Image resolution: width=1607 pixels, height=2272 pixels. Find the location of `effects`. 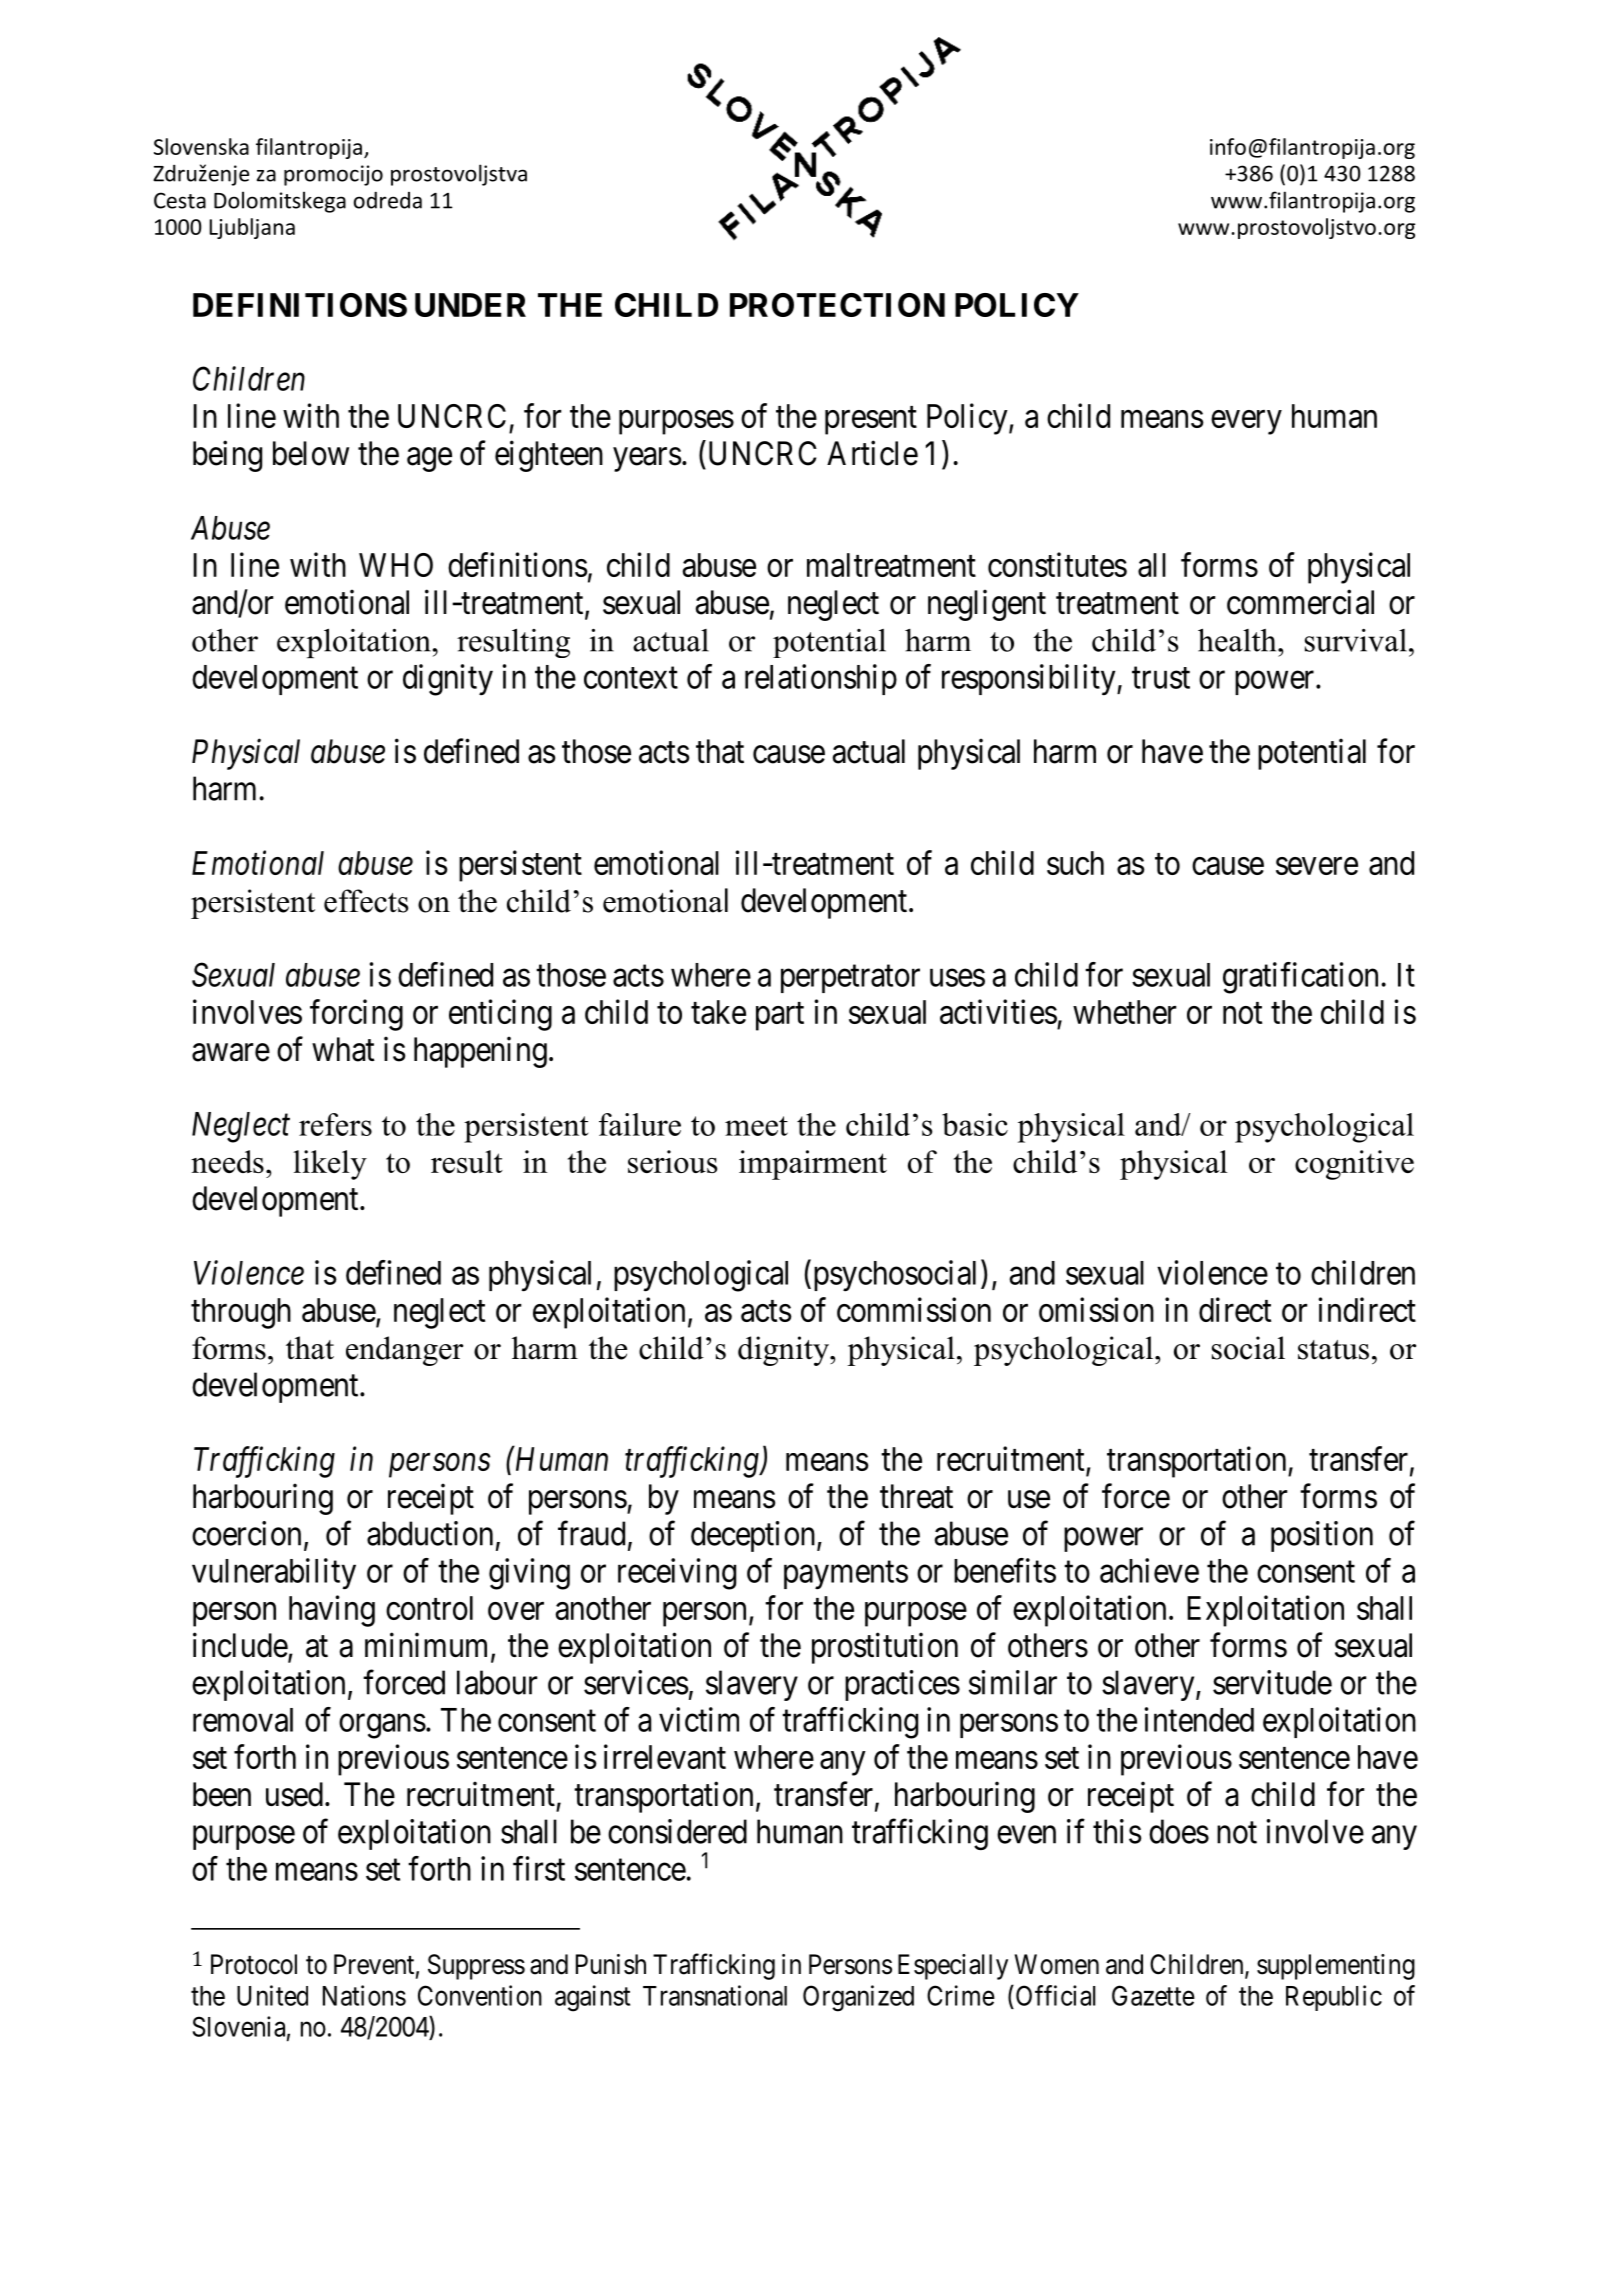

effects is located at coordinates (366, 901).
